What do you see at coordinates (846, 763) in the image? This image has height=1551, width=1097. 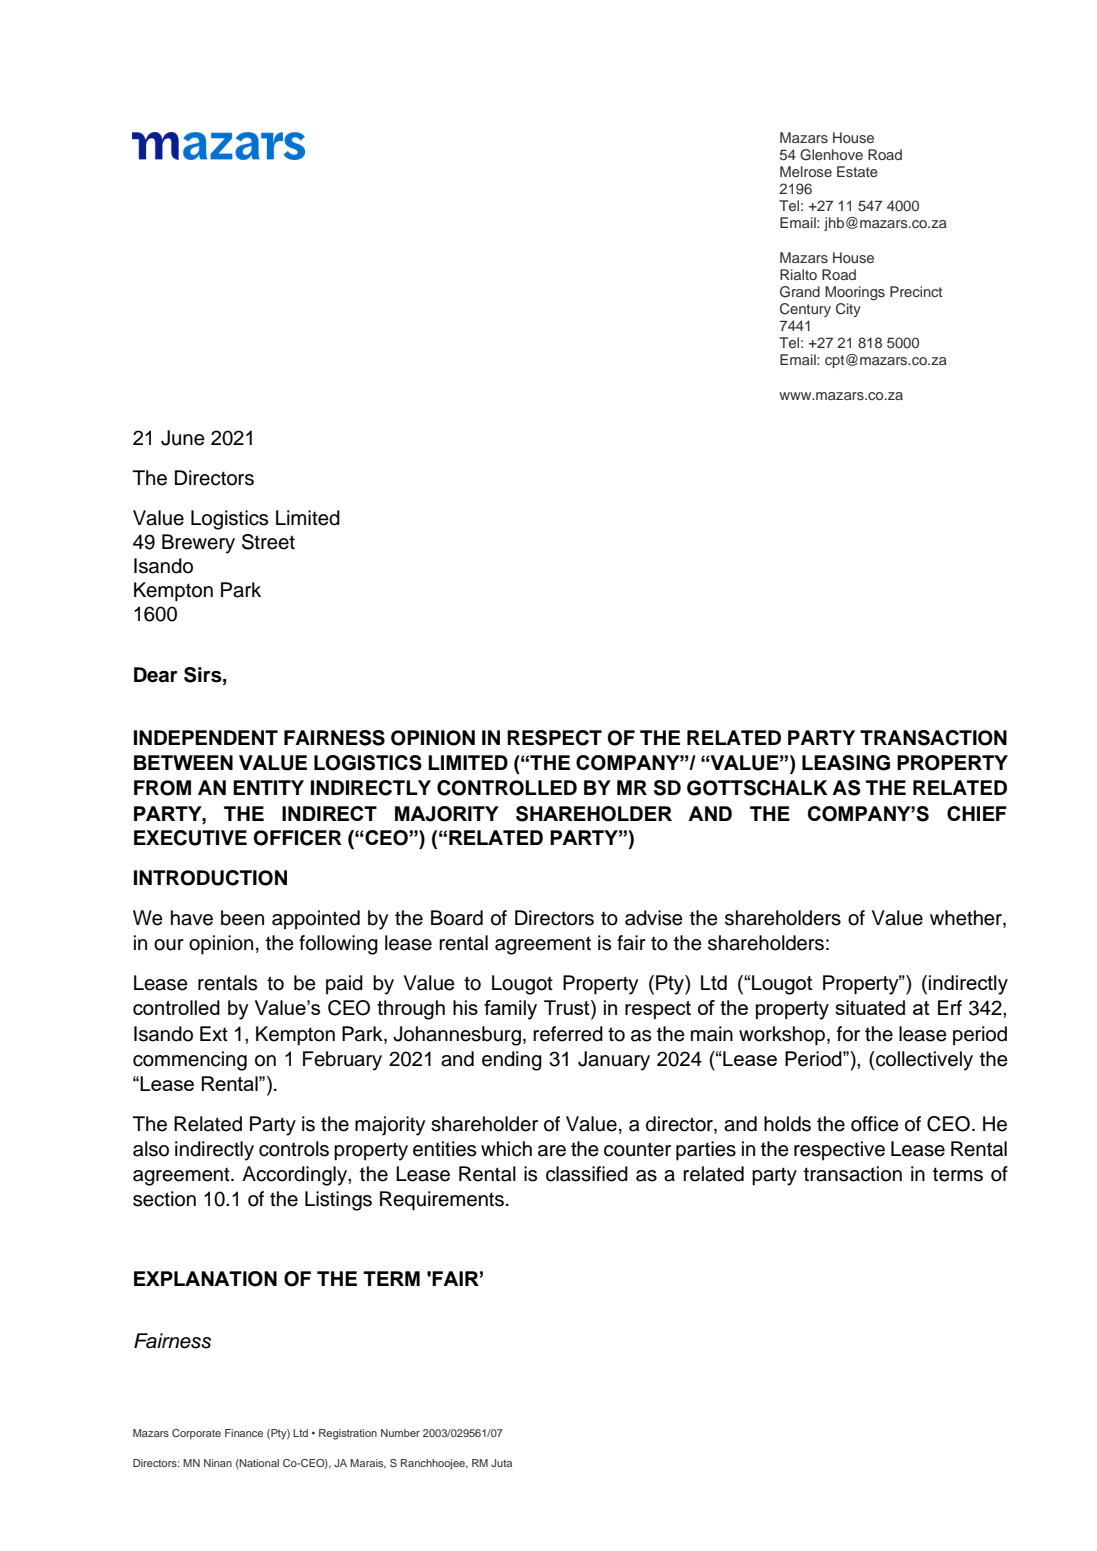 I see `LEASING` at bounding box center [846, 763].
